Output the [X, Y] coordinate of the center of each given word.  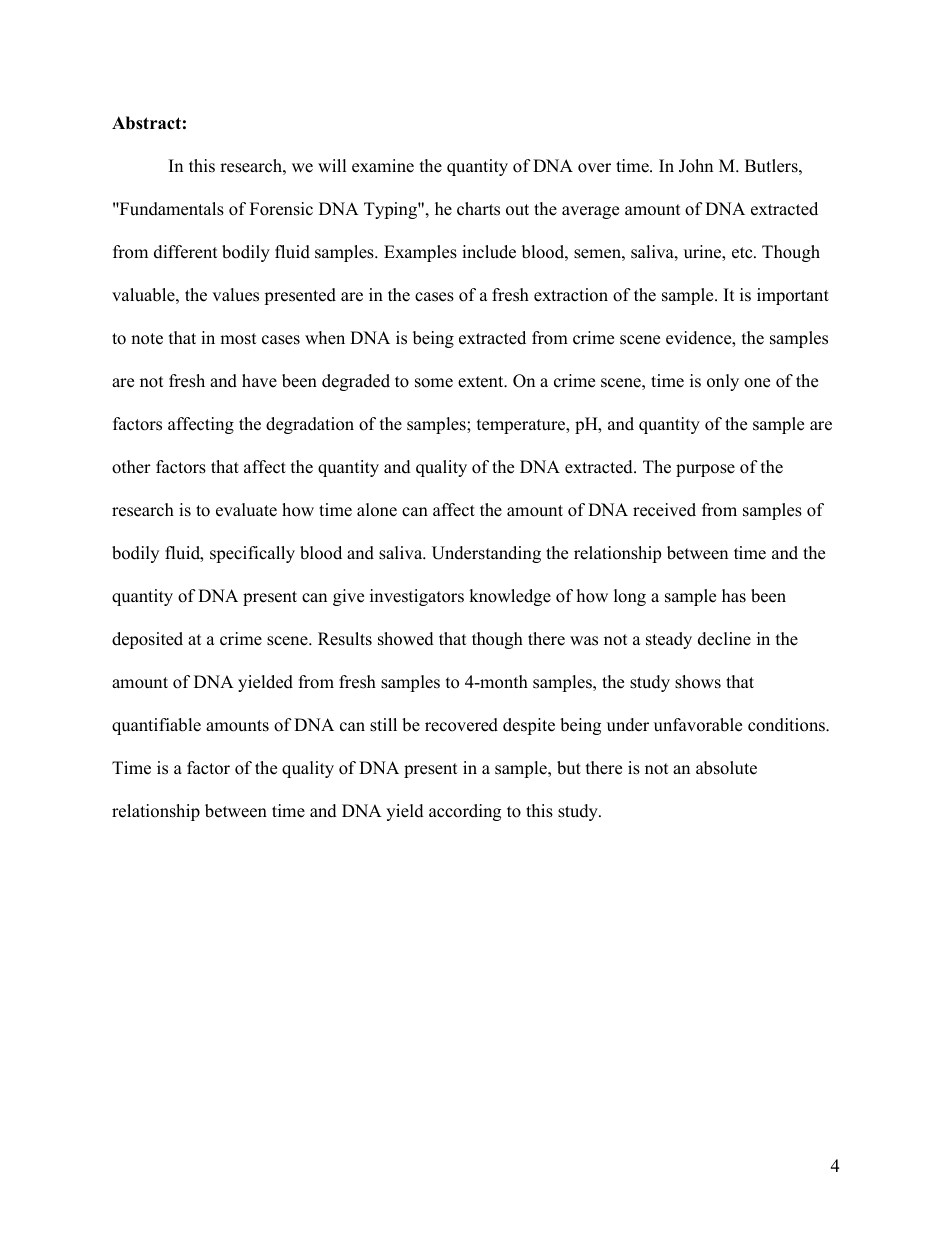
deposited [147, 640]
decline [724, 639]
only [723, 382]
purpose [705, 470]
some [434, 383]
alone [377, 510]
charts [478, 209]
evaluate [246, 510]
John [696, 166]
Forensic [281, 209]
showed [406, 639]
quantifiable [156, 726]
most [238, 339]
